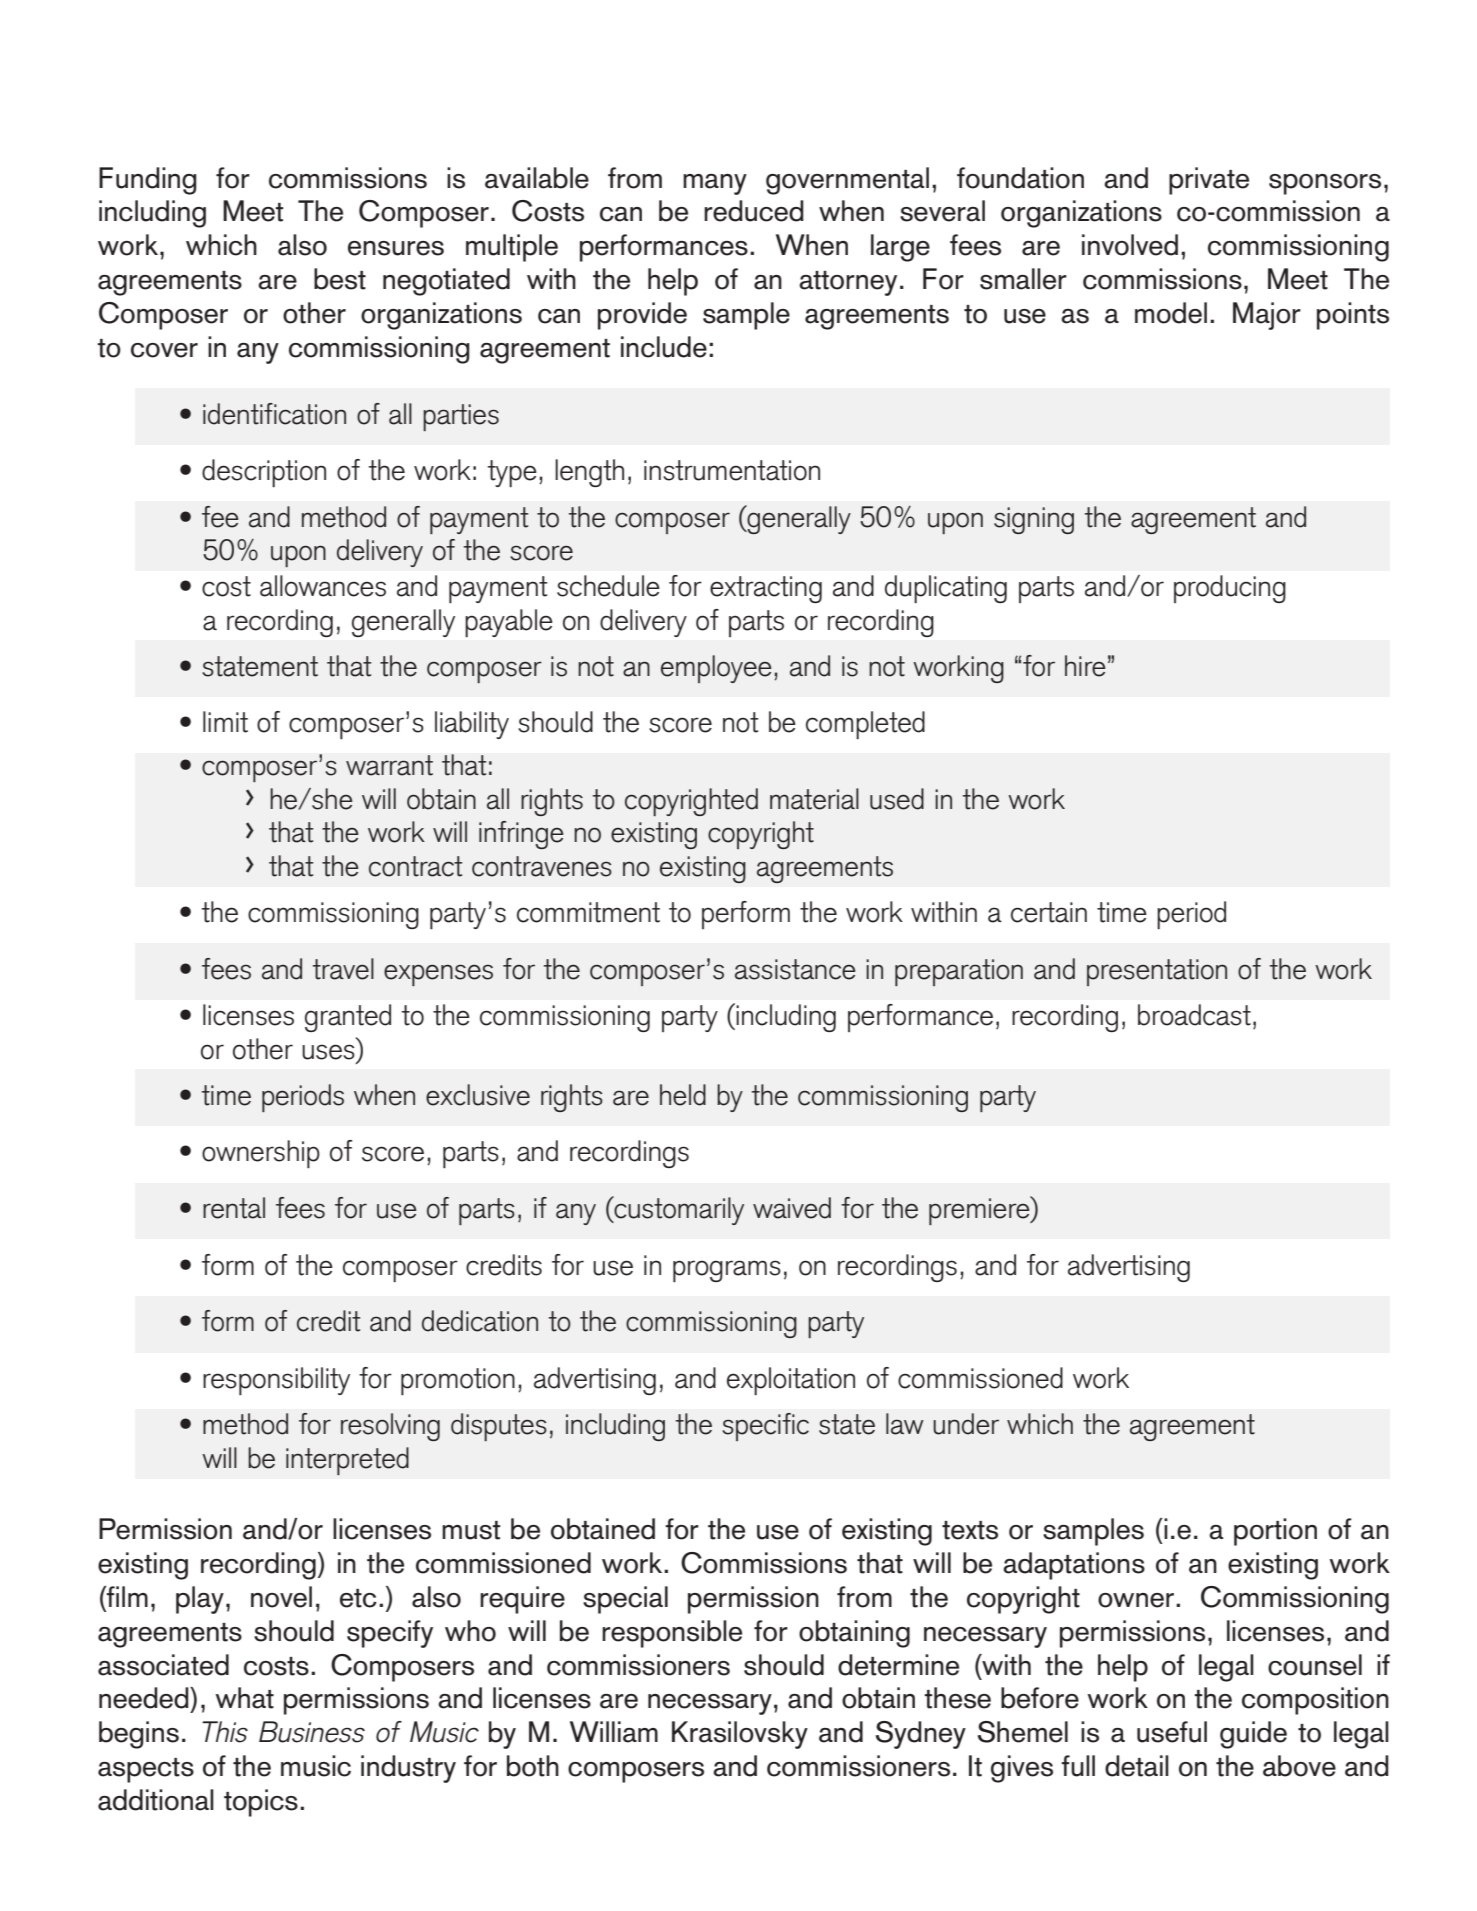  I want to click on private, so click(1209, 181).
